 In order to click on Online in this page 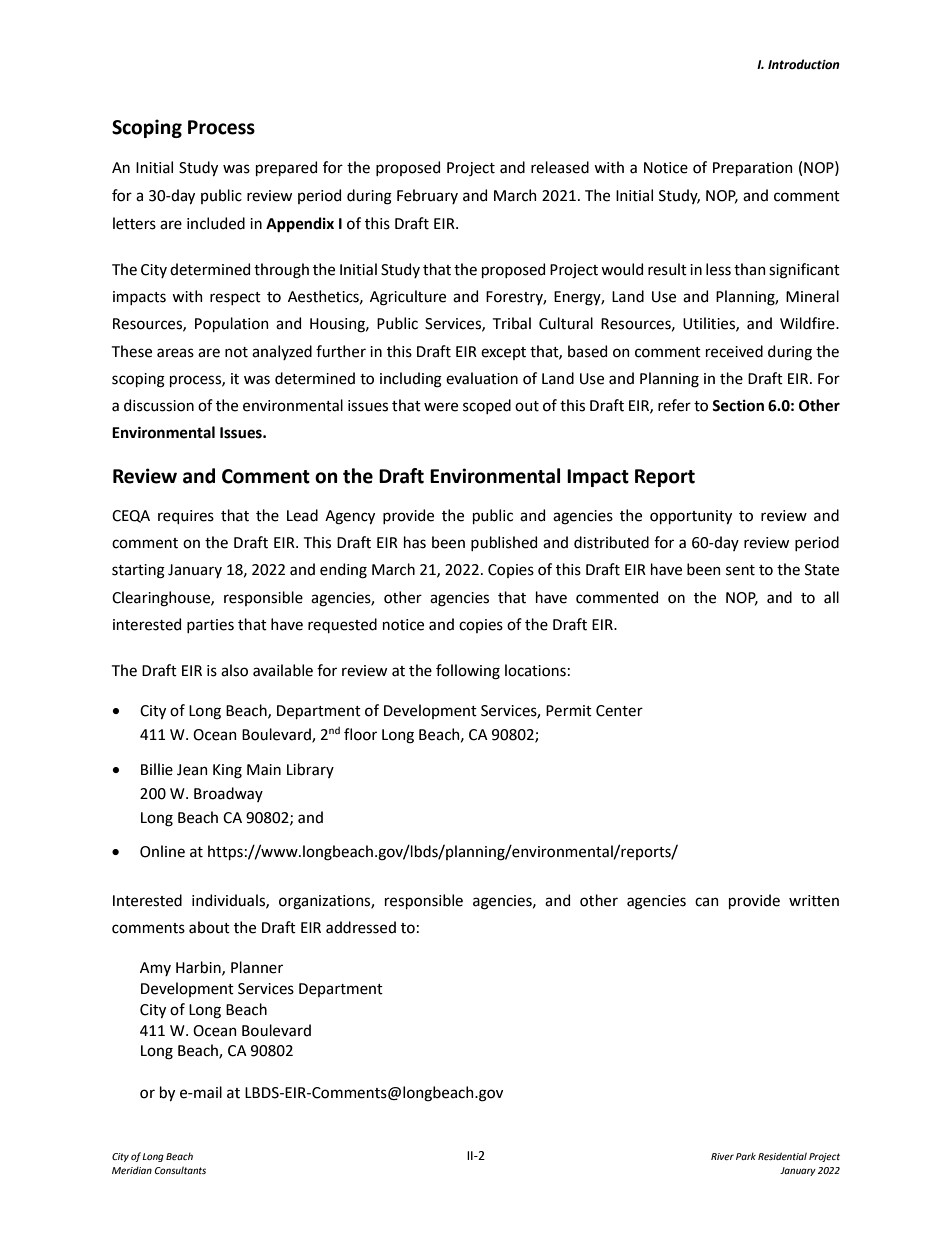, I will do `click(162, 851)`.
